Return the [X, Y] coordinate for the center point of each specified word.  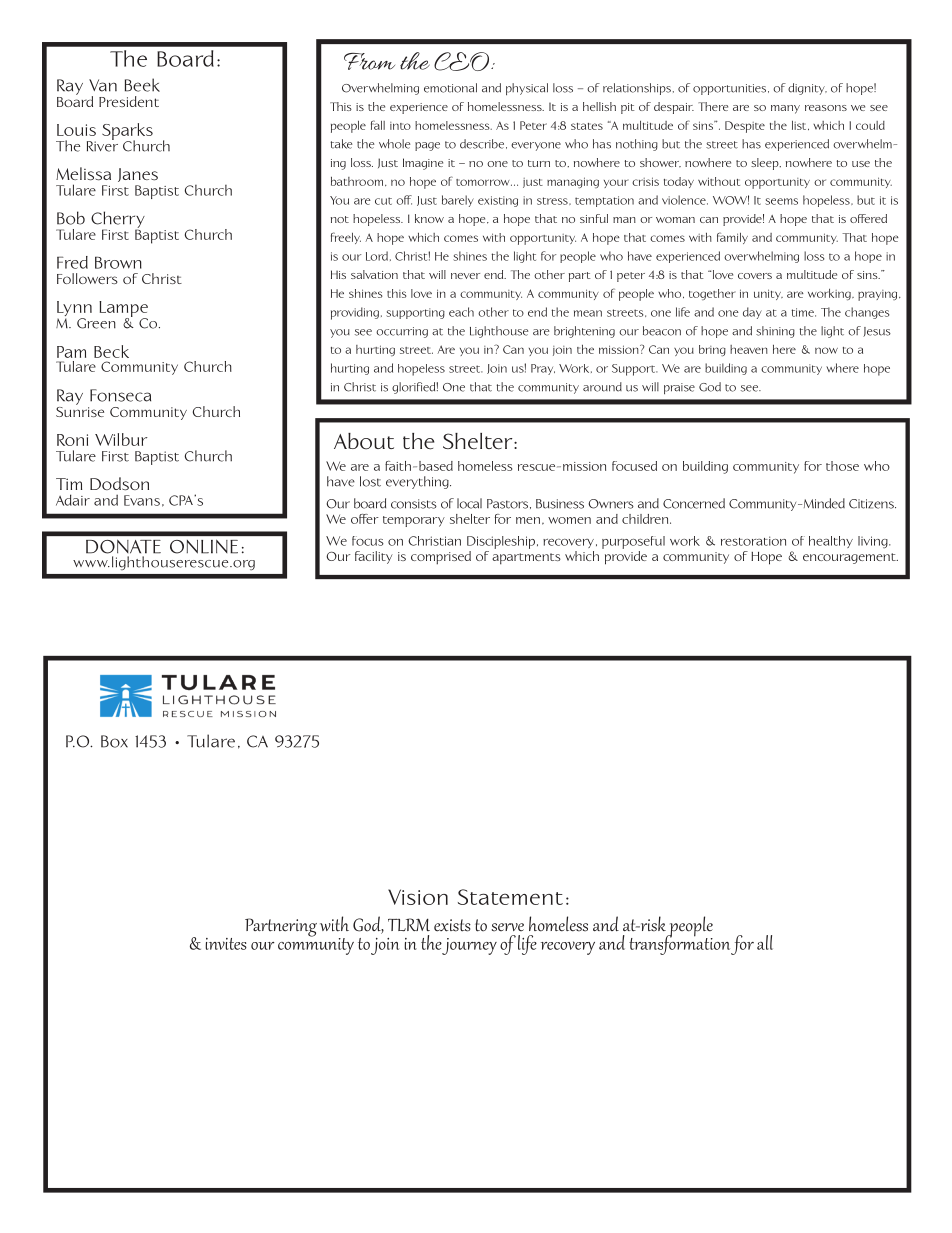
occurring [402, 332]
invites [226, 944]
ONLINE [204, 547]
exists [452, 925]
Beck [111, 351]
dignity [807, 89]
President [129, 101]
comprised [441, 558]
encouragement [850, 558]
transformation [679, 944]
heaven [749, 349]
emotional [450, 88]
